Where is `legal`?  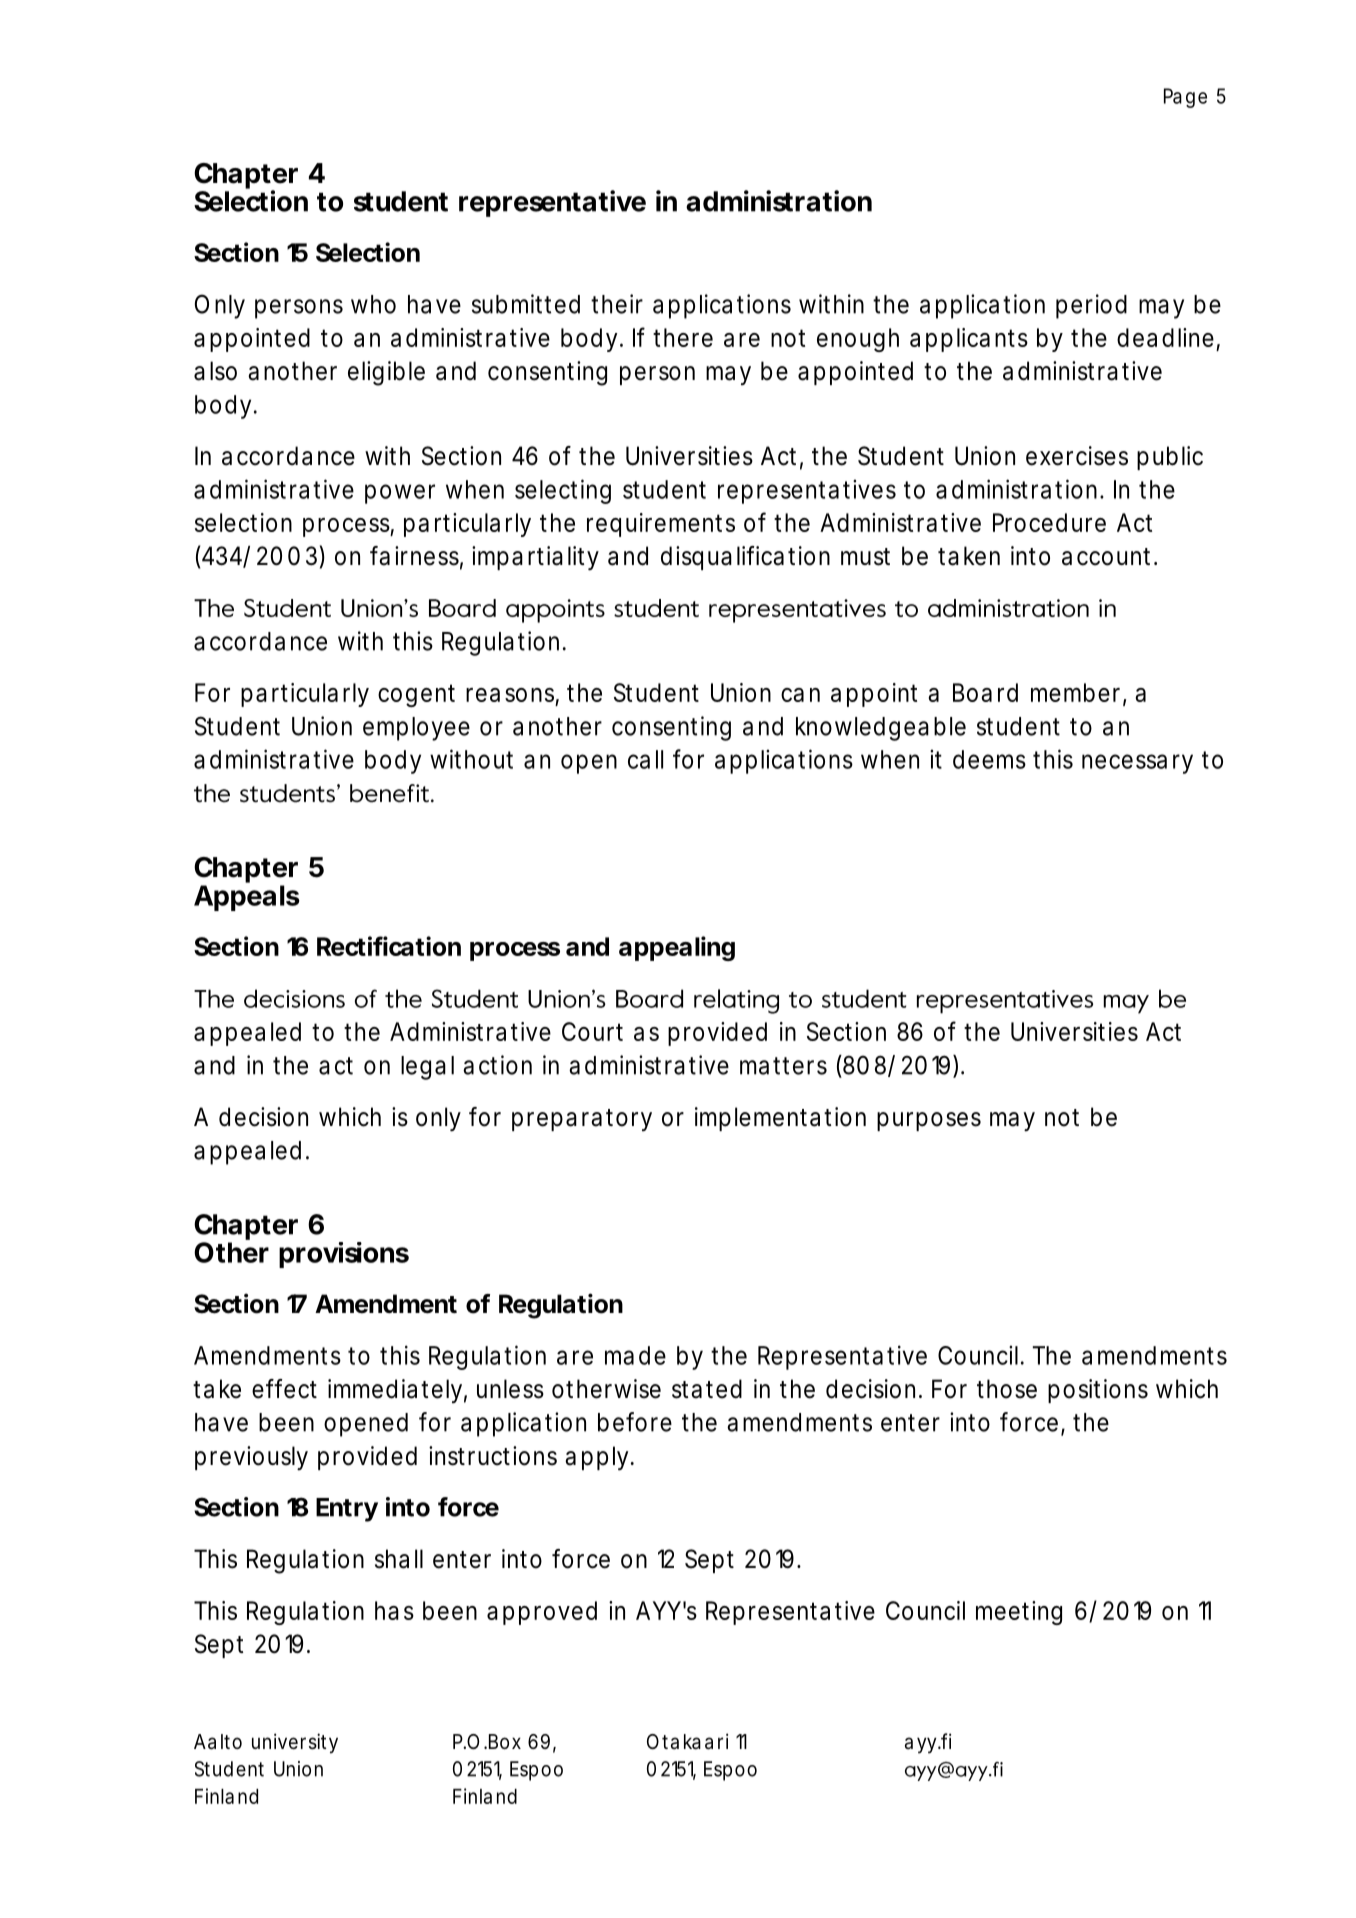
legal is located at coordinates (427, 1068).
